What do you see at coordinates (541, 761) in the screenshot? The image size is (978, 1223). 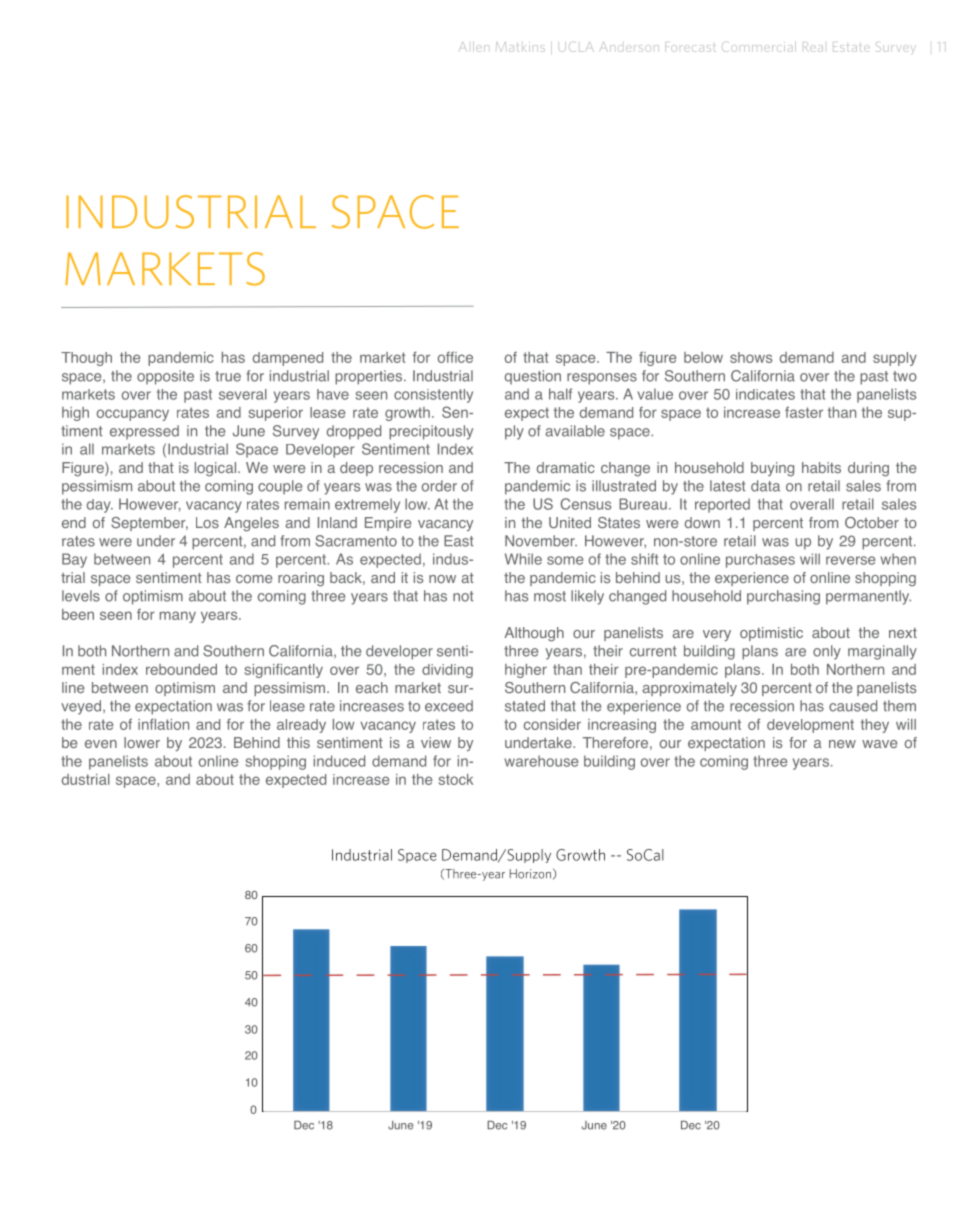 I see `warehouse` at bounding box center [541, 761].
